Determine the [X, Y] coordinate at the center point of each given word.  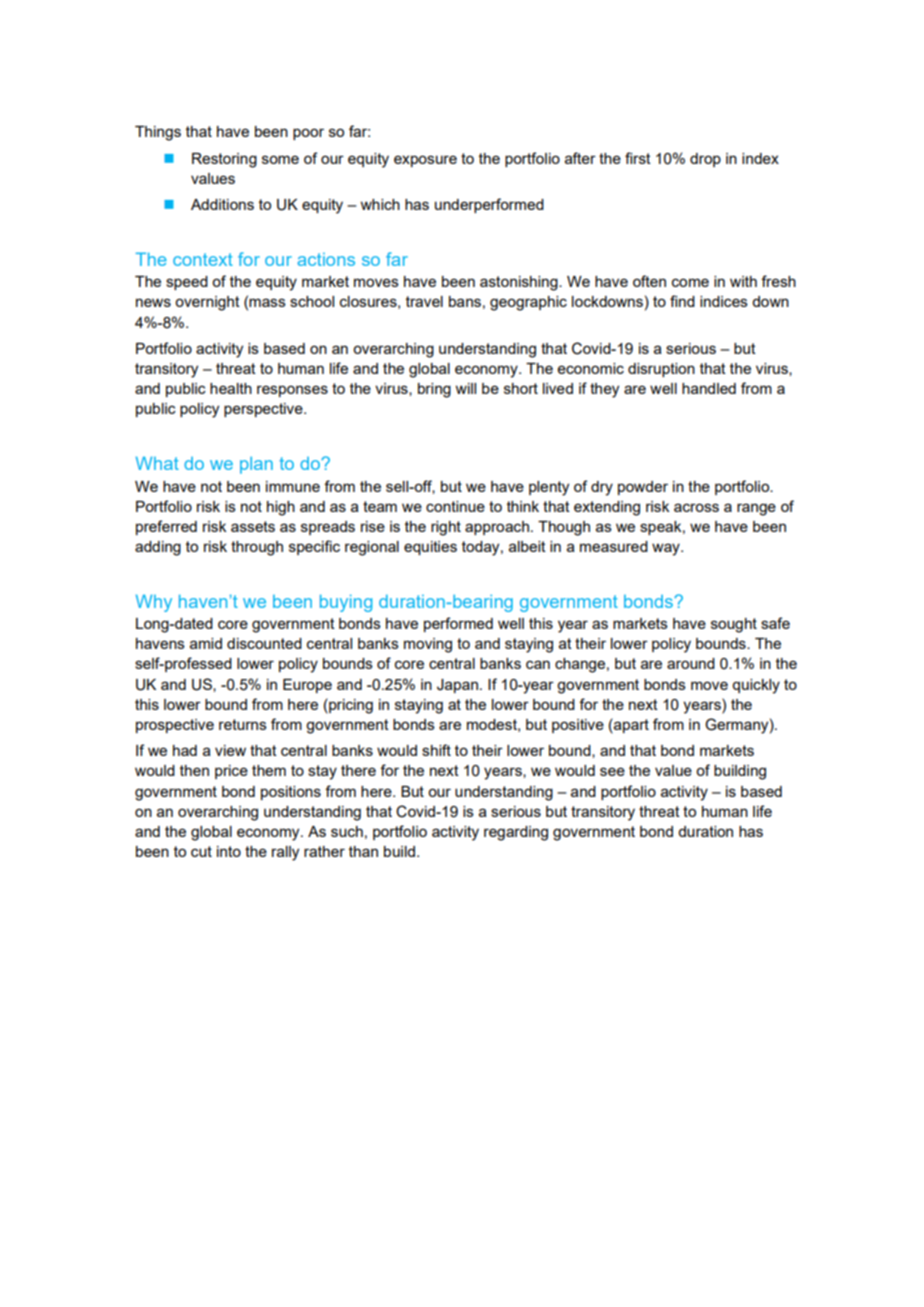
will [465, 388]
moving [428, 645]
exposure [425, 161]
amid [206, 643]
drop [705, 160]
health [231, 388]
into [229, 851]
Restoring [224, 160]
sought [734, 625]
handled [709, 388]
